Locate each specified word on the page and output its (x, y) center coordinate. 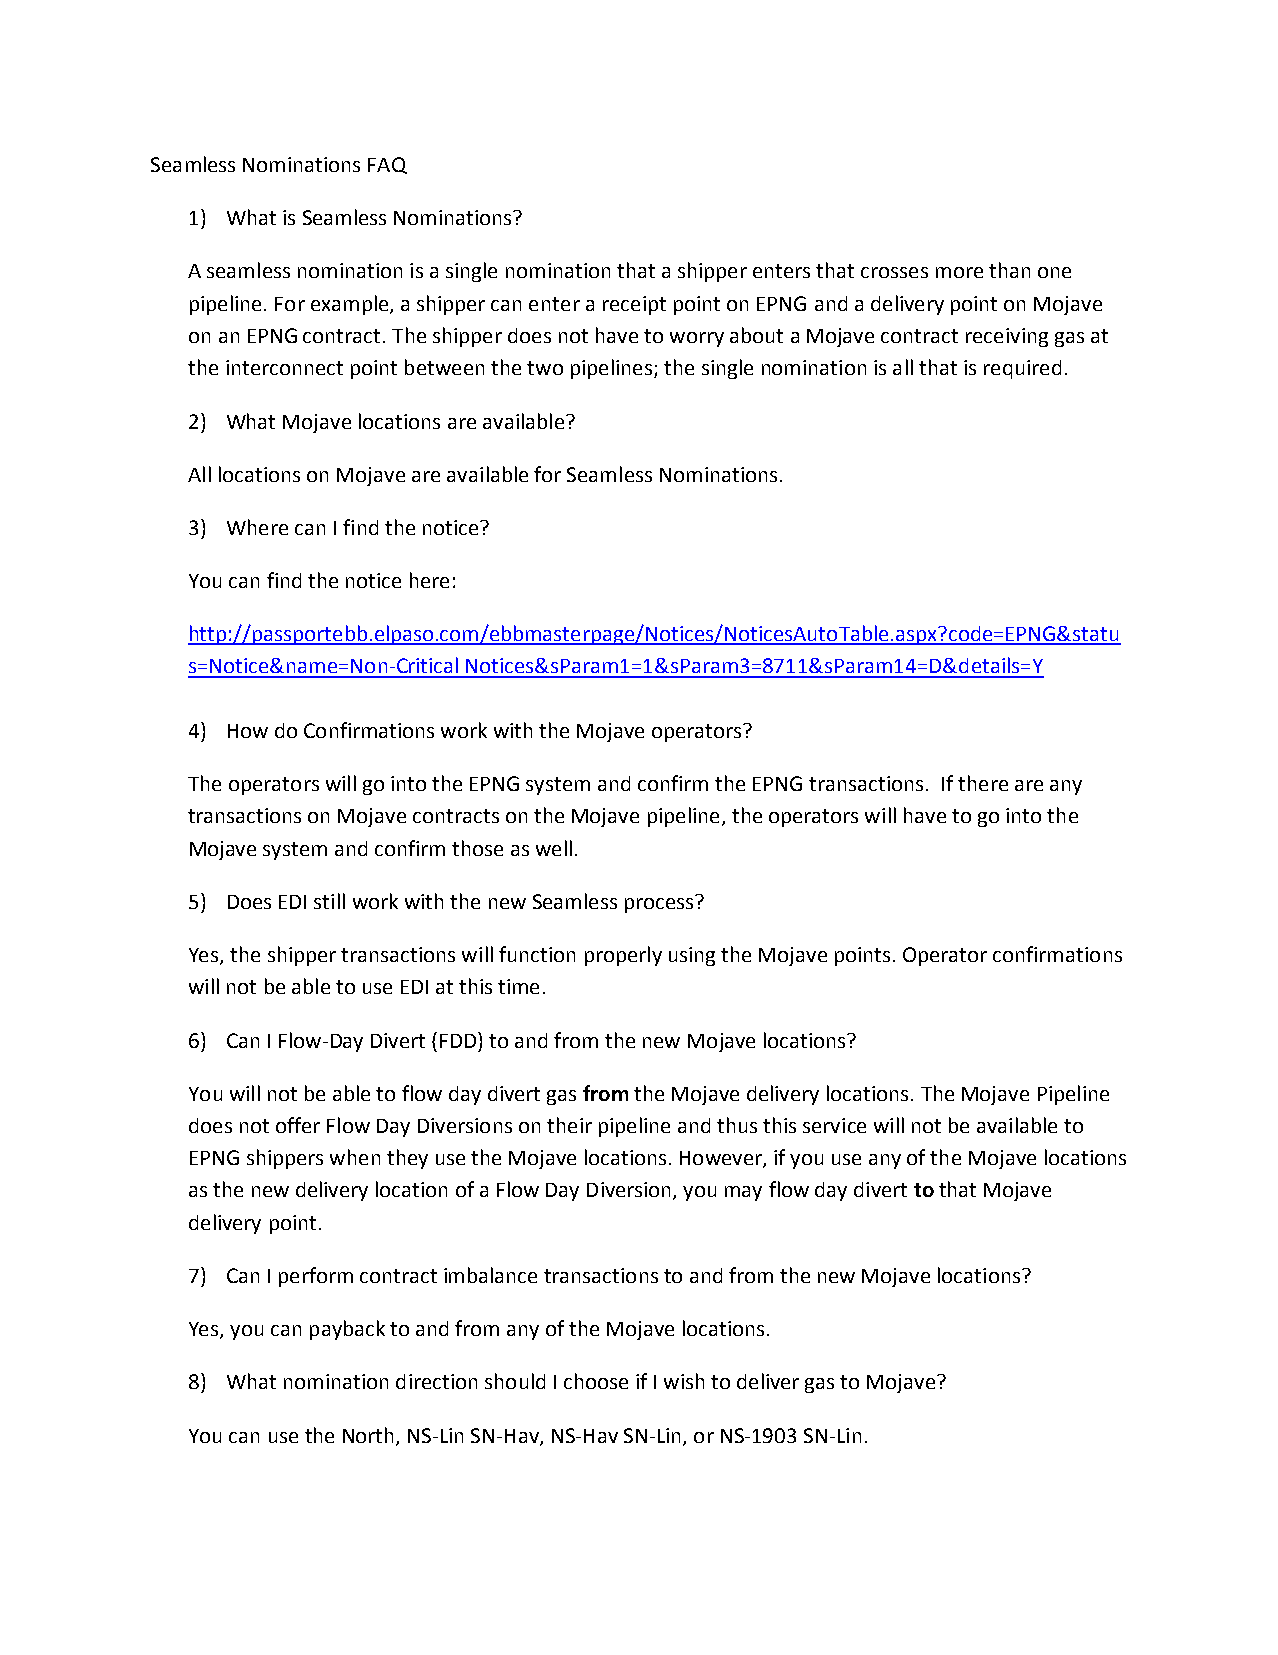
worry (697, 339)
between (444, 367)
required (1022, 369)
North (368, 1435)
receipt (634, 305)
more (959, 272)
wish (684, 1381)
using (692, 956)
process (659, 905)
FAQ (387, 165)
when (355, 1157)
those (477, 848)
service (834, 1125)
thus (737, 1125)
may (743, 1193)
